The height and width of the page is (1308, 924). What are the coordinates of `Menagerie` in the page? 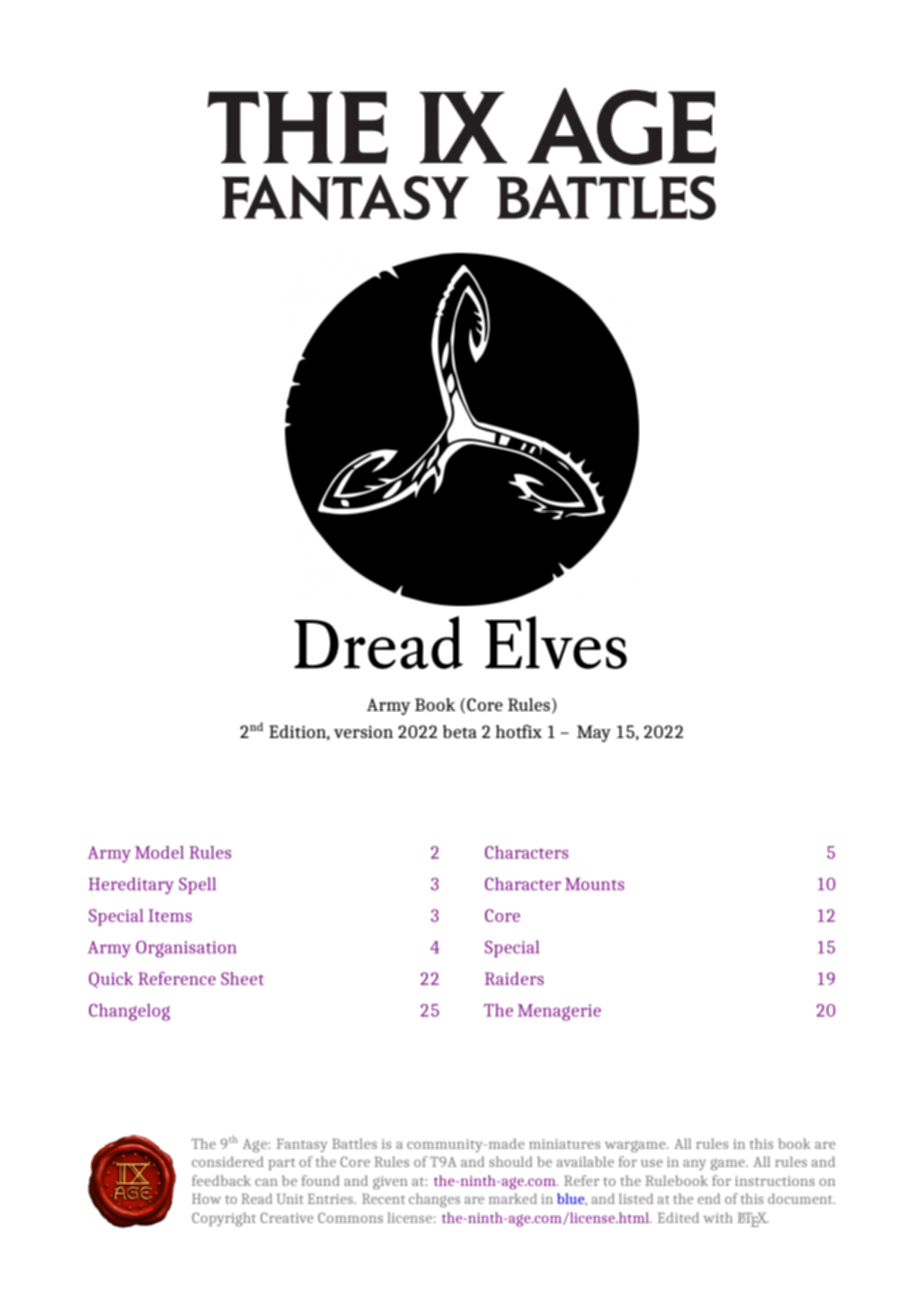 It's located at (559, 1012).
